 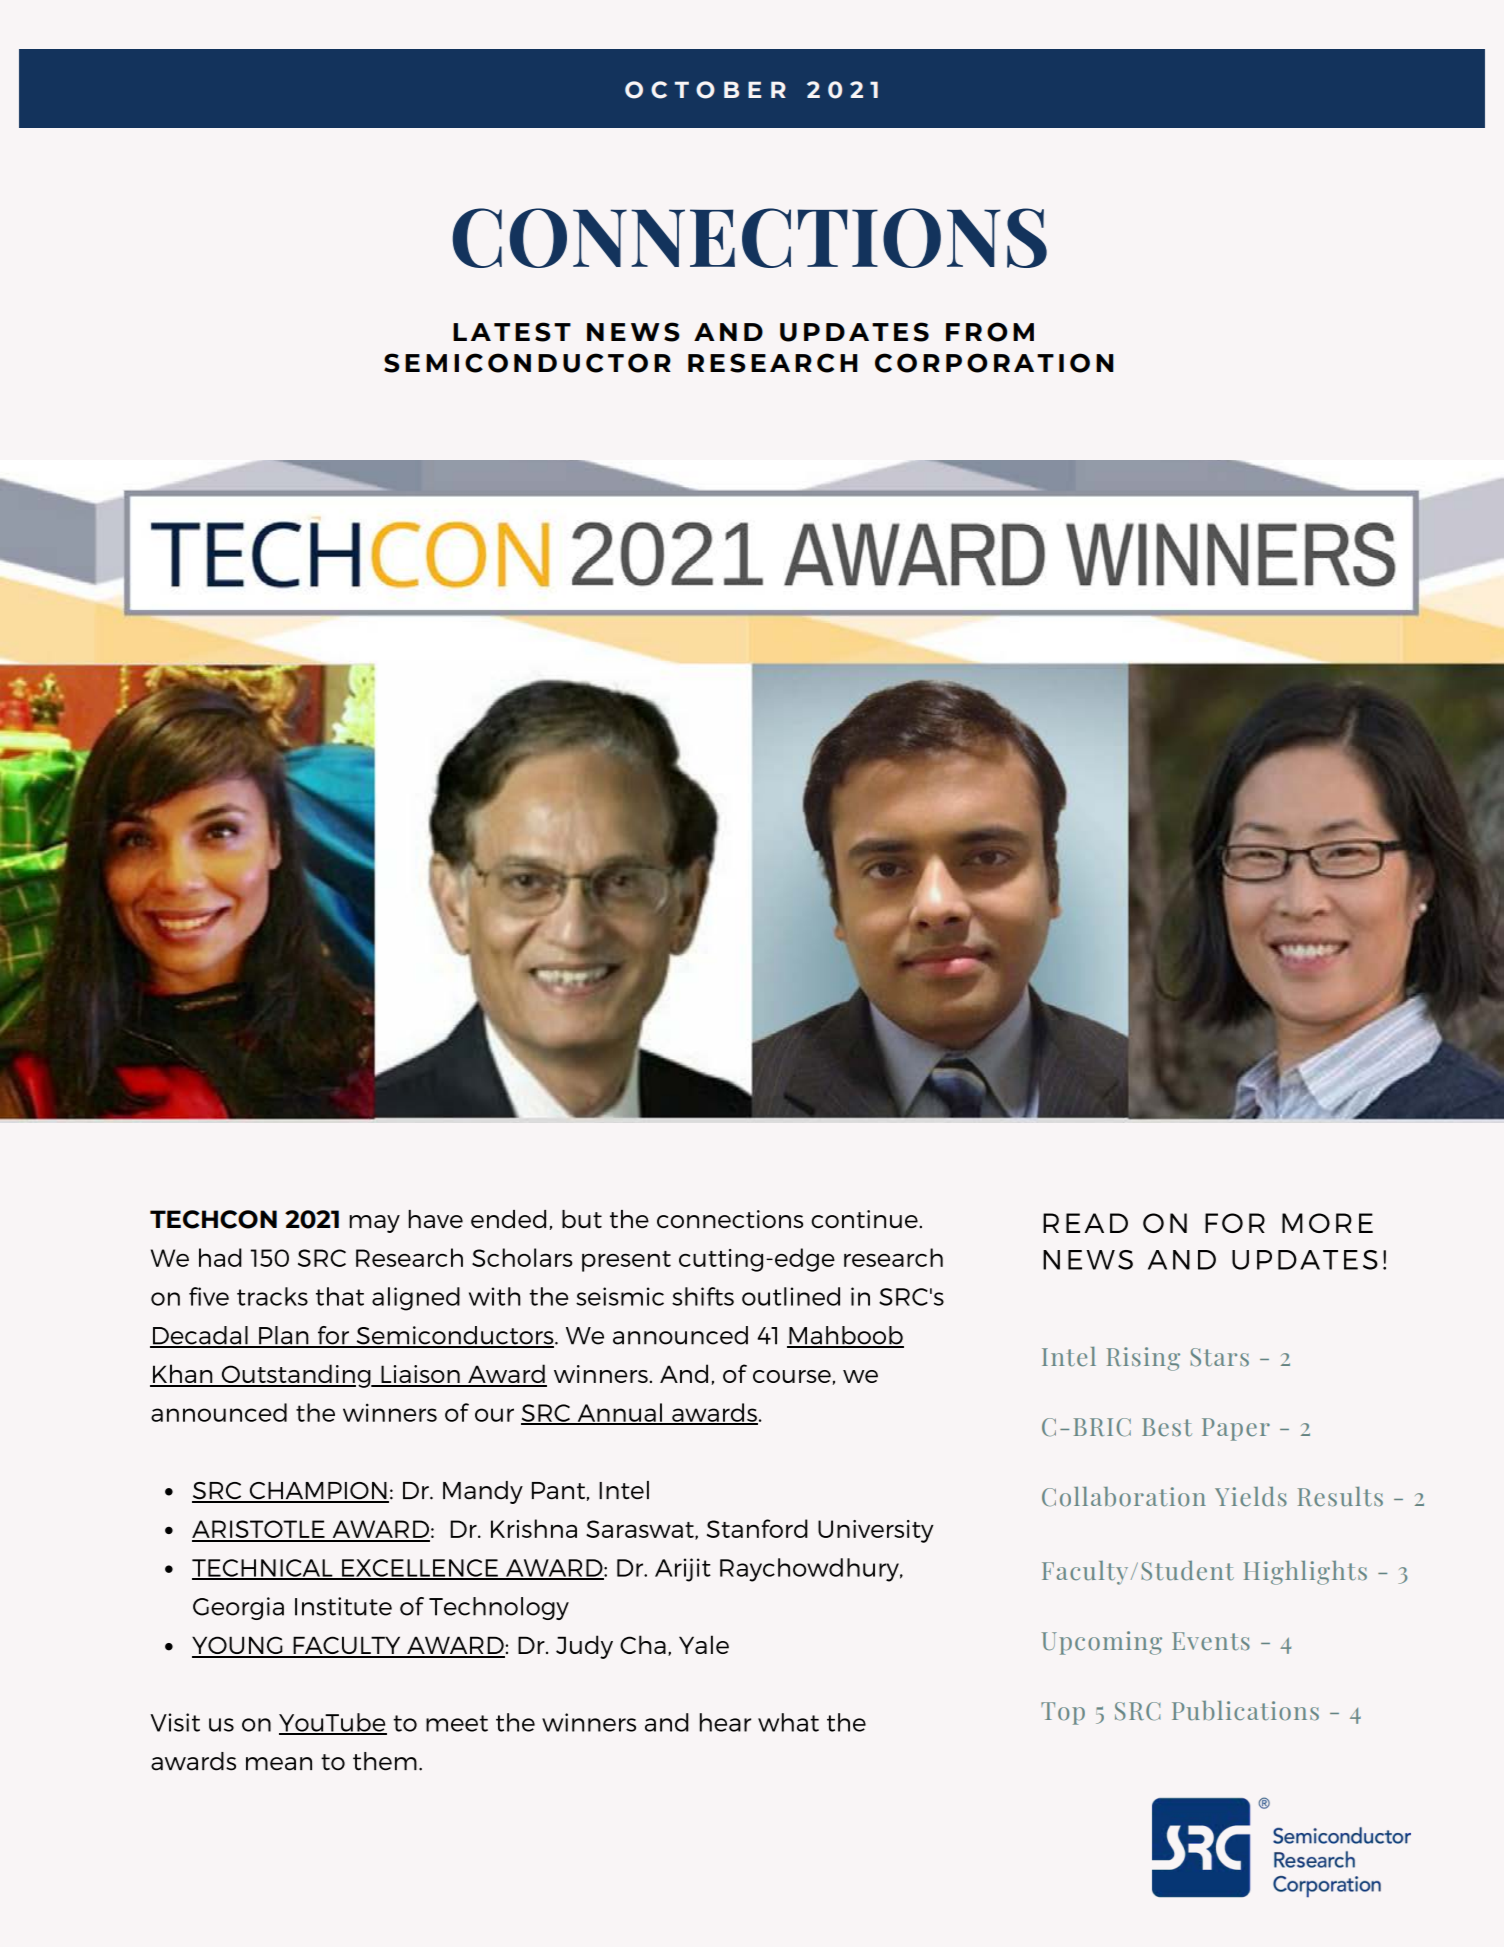 What do you see at coordinates (1305, 1573) in the document?
I see `Highlights` at bounding box center [1305, 1573].
